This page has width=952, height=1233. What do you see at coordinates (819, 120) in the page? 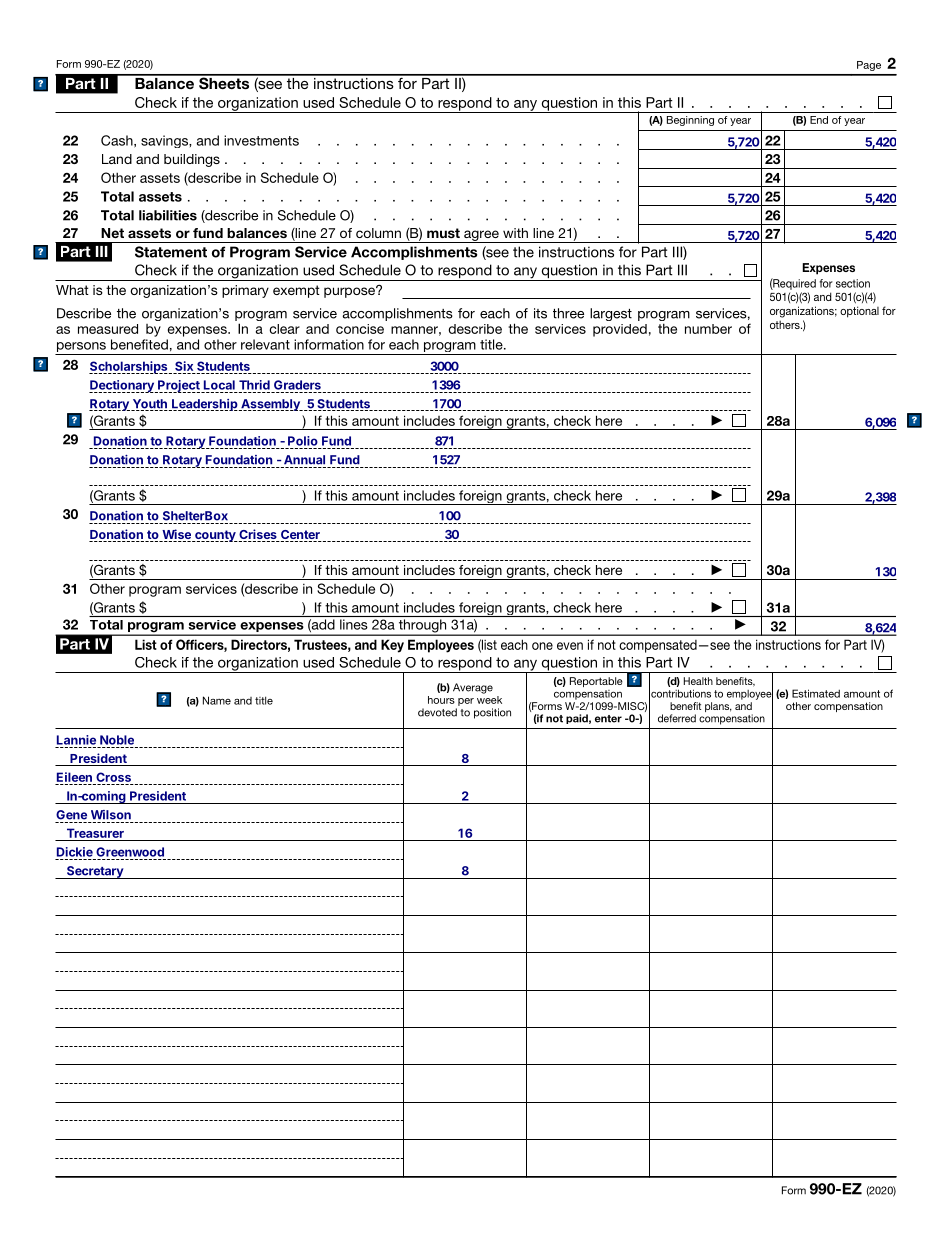
I see `End` at bounding box center [819, 120].
